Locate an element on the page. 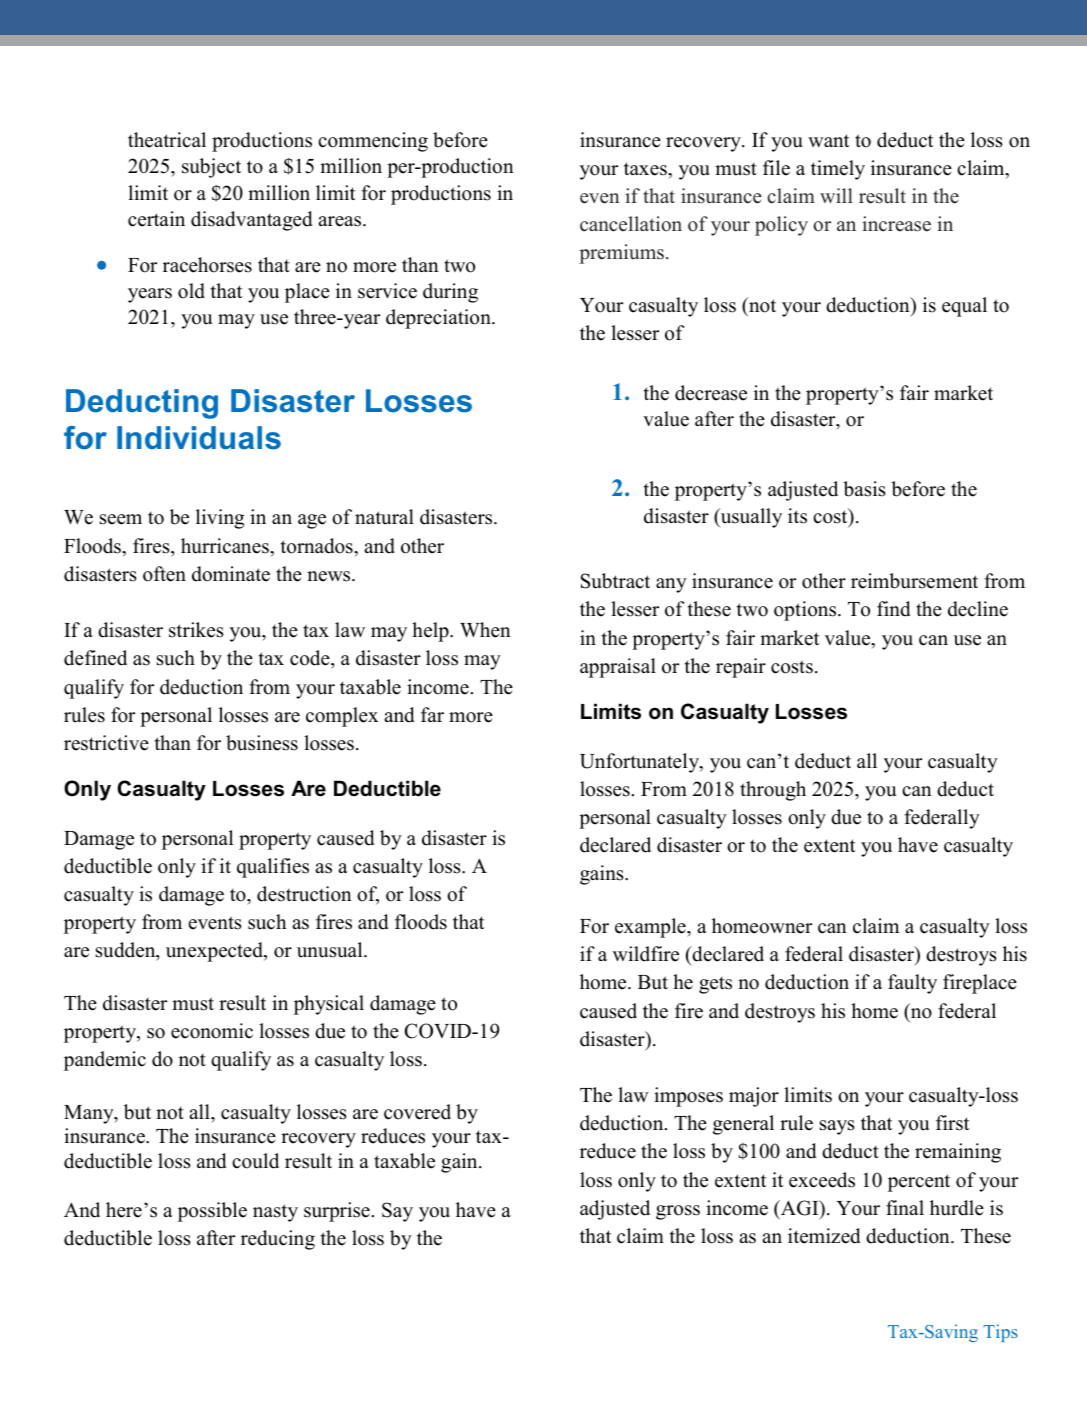 This page has height=1406, width=1087. far is located at coordinates (432, 714).
